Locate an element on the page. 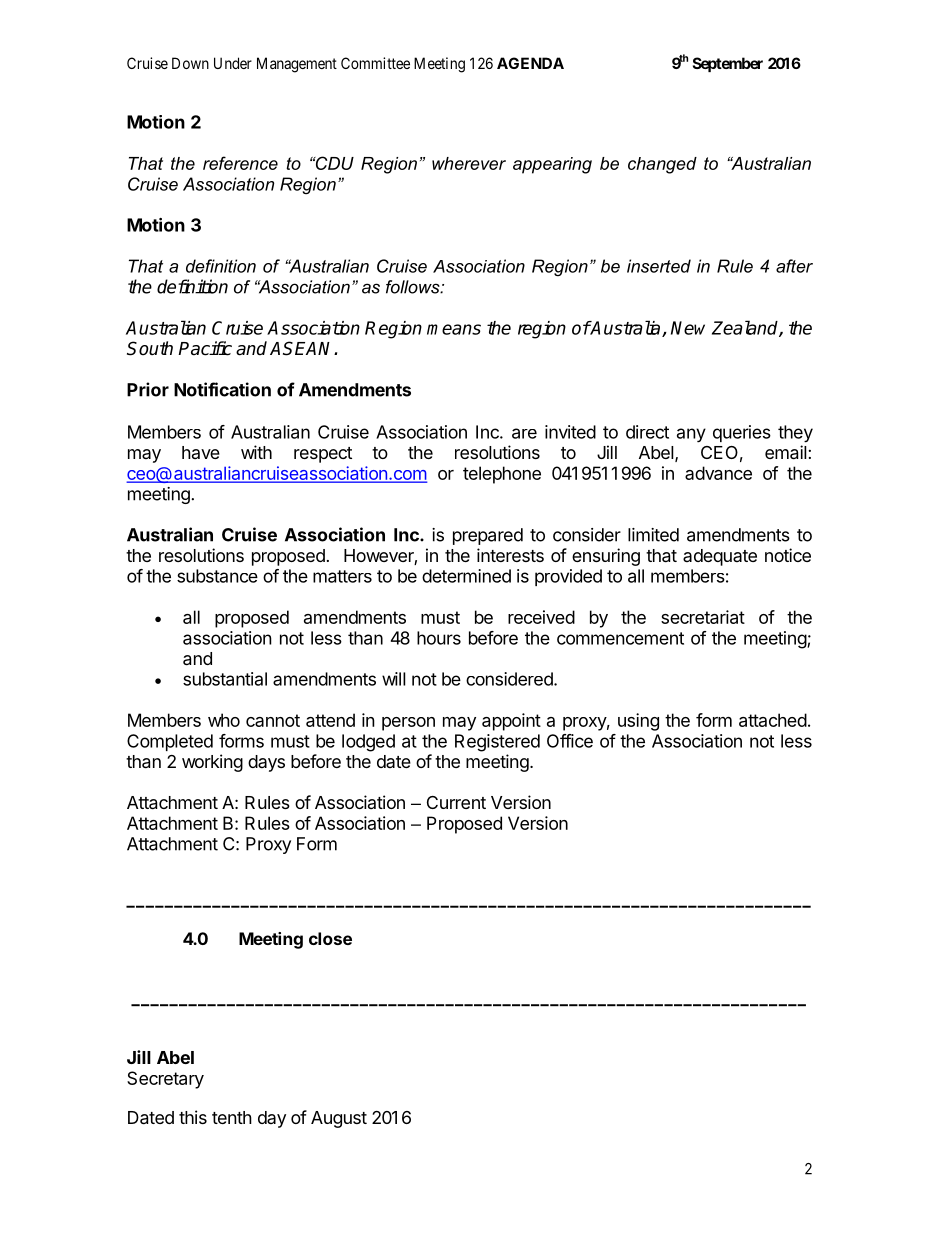 The width and height of the image is (952, 1233). tenth is located at coordinates (232, 1117).
